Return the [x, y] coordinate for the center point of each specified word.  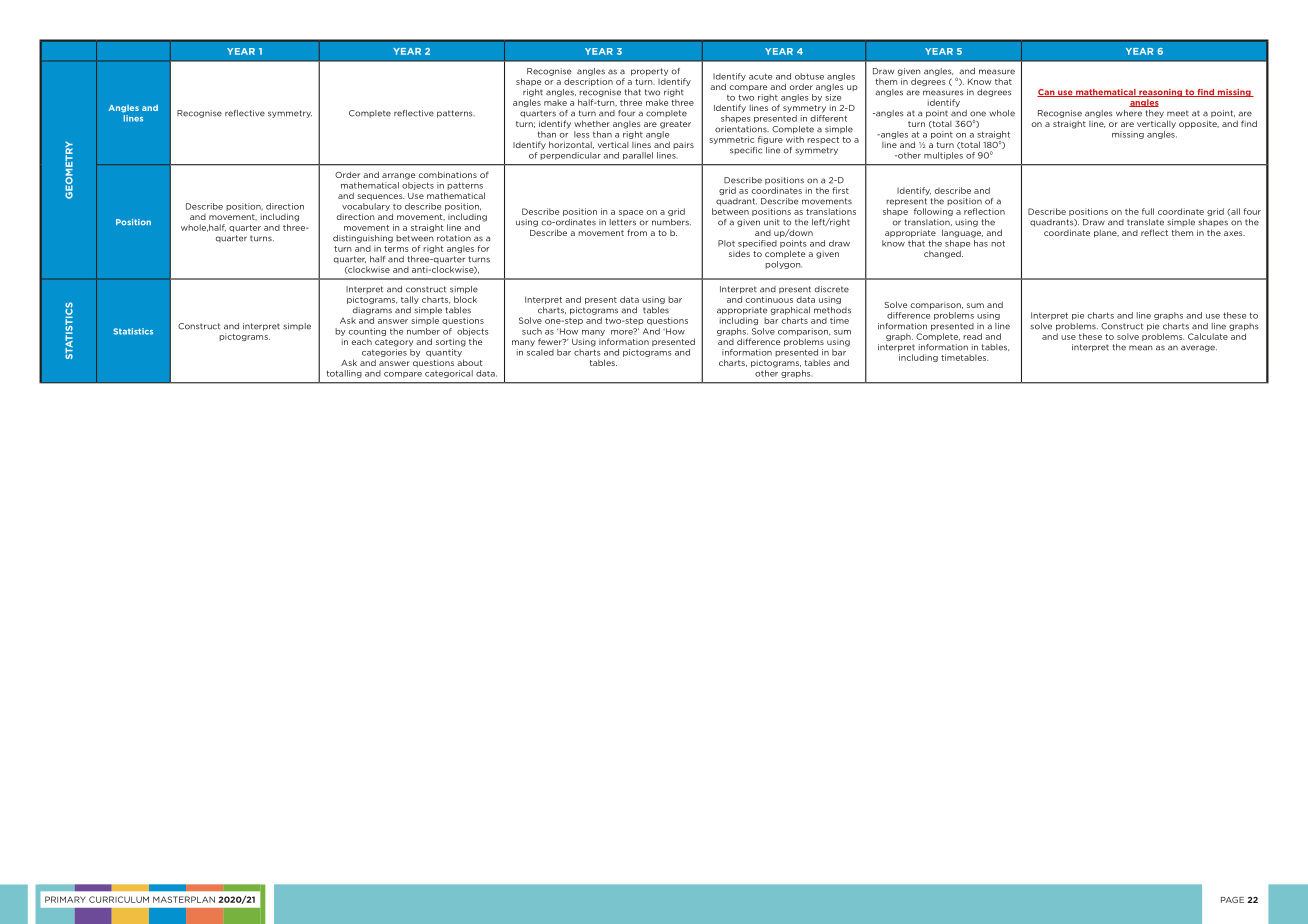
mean [1141, 348]
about [469, 362]
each [361, 342]
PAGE [1232, 900]
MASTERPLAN [184, 899]
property [649, 72]
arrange [399, 176]
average [1199, 348]
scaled [540, 352]
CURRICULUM [119, 899]
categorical [449, 374]
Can [1047, 93]
